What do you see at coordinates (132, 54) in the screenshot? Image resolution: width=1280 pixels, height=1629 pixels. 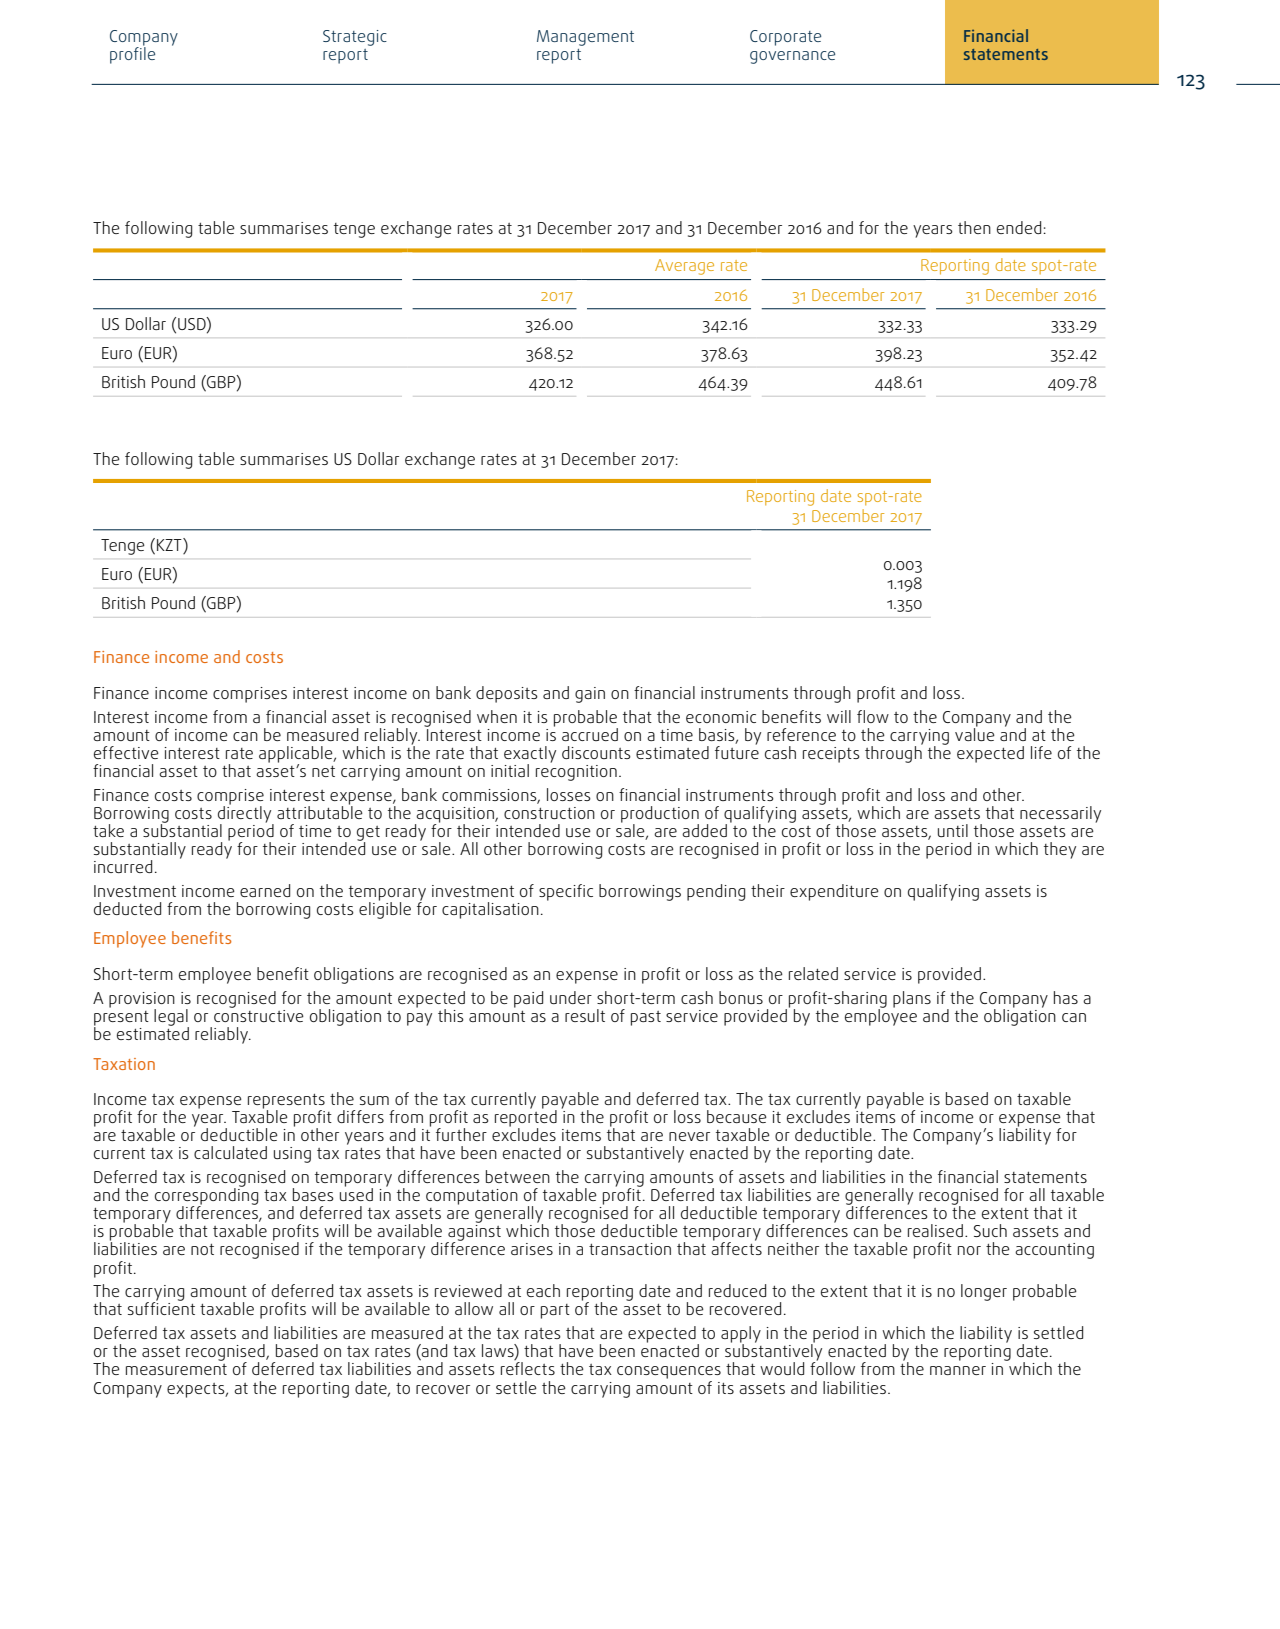 I see `profile` at bounding box center [132, 54].
